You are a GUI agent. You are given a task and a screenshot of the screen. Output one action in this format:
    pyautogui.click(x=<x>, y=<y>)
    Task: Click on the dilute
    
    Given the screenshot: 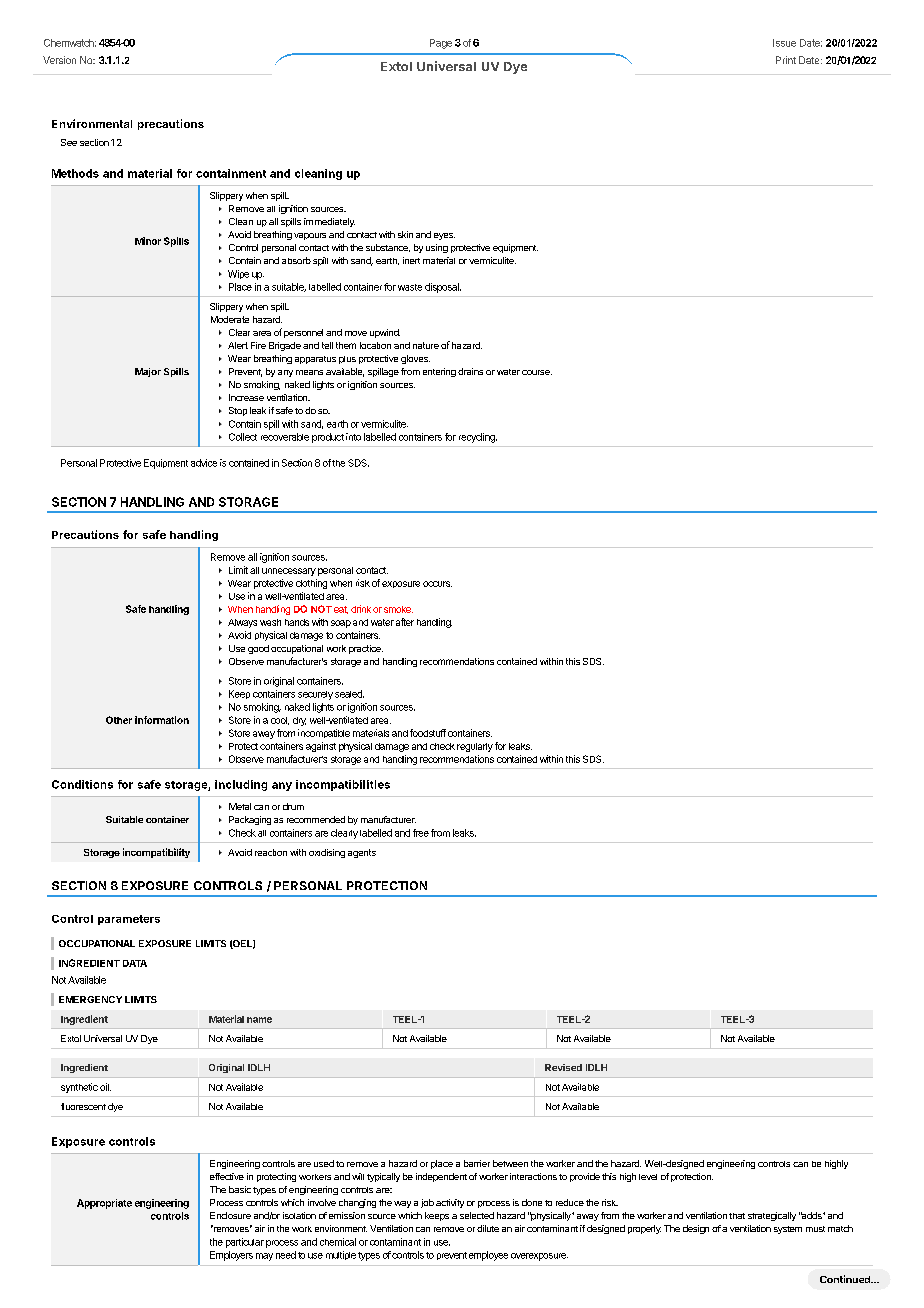 What is the action you would take?
    pyautogui.click(x=488, y=1228)
